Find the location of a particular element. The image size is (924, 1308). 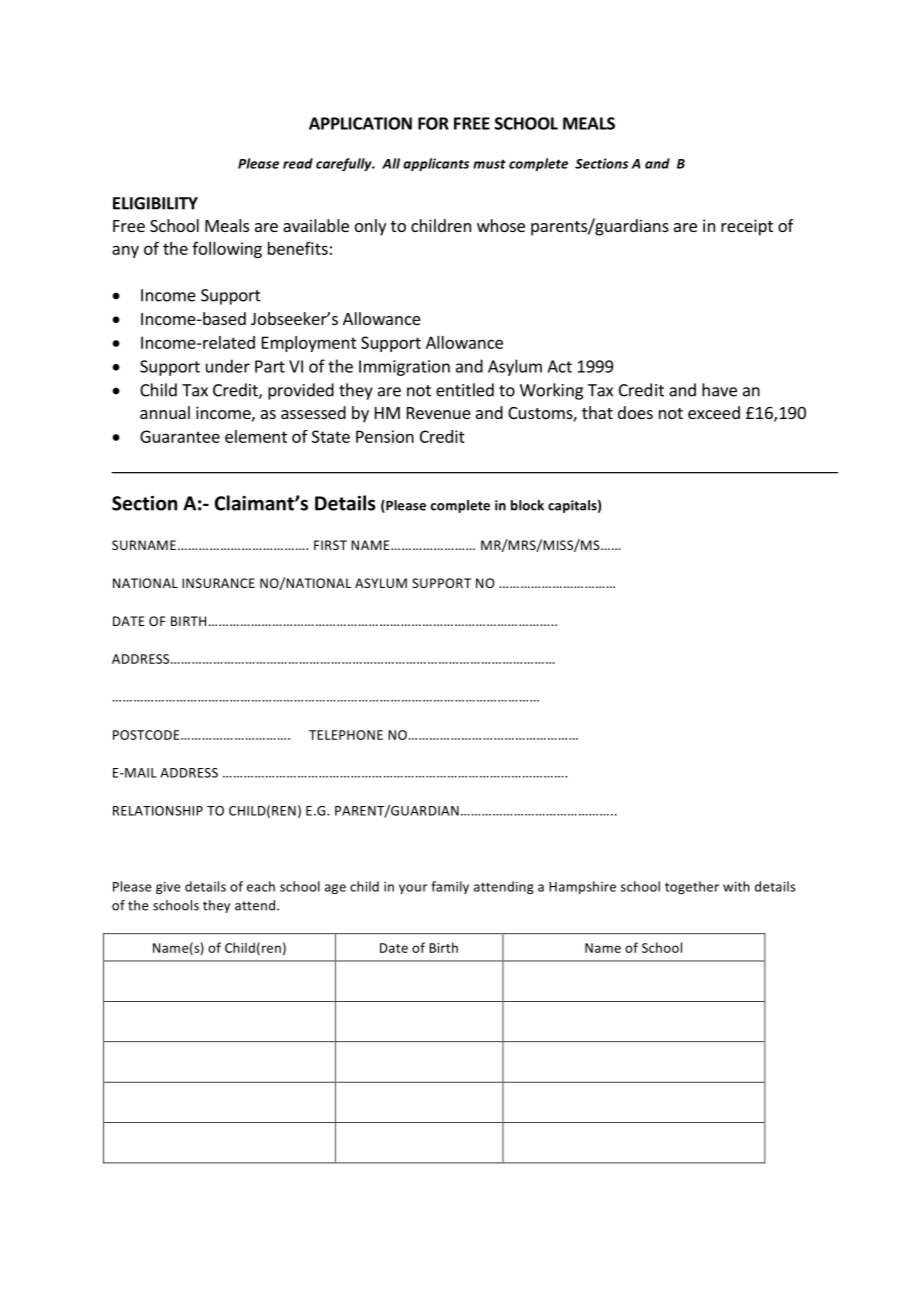

together is located at coordinates (692, 887).
